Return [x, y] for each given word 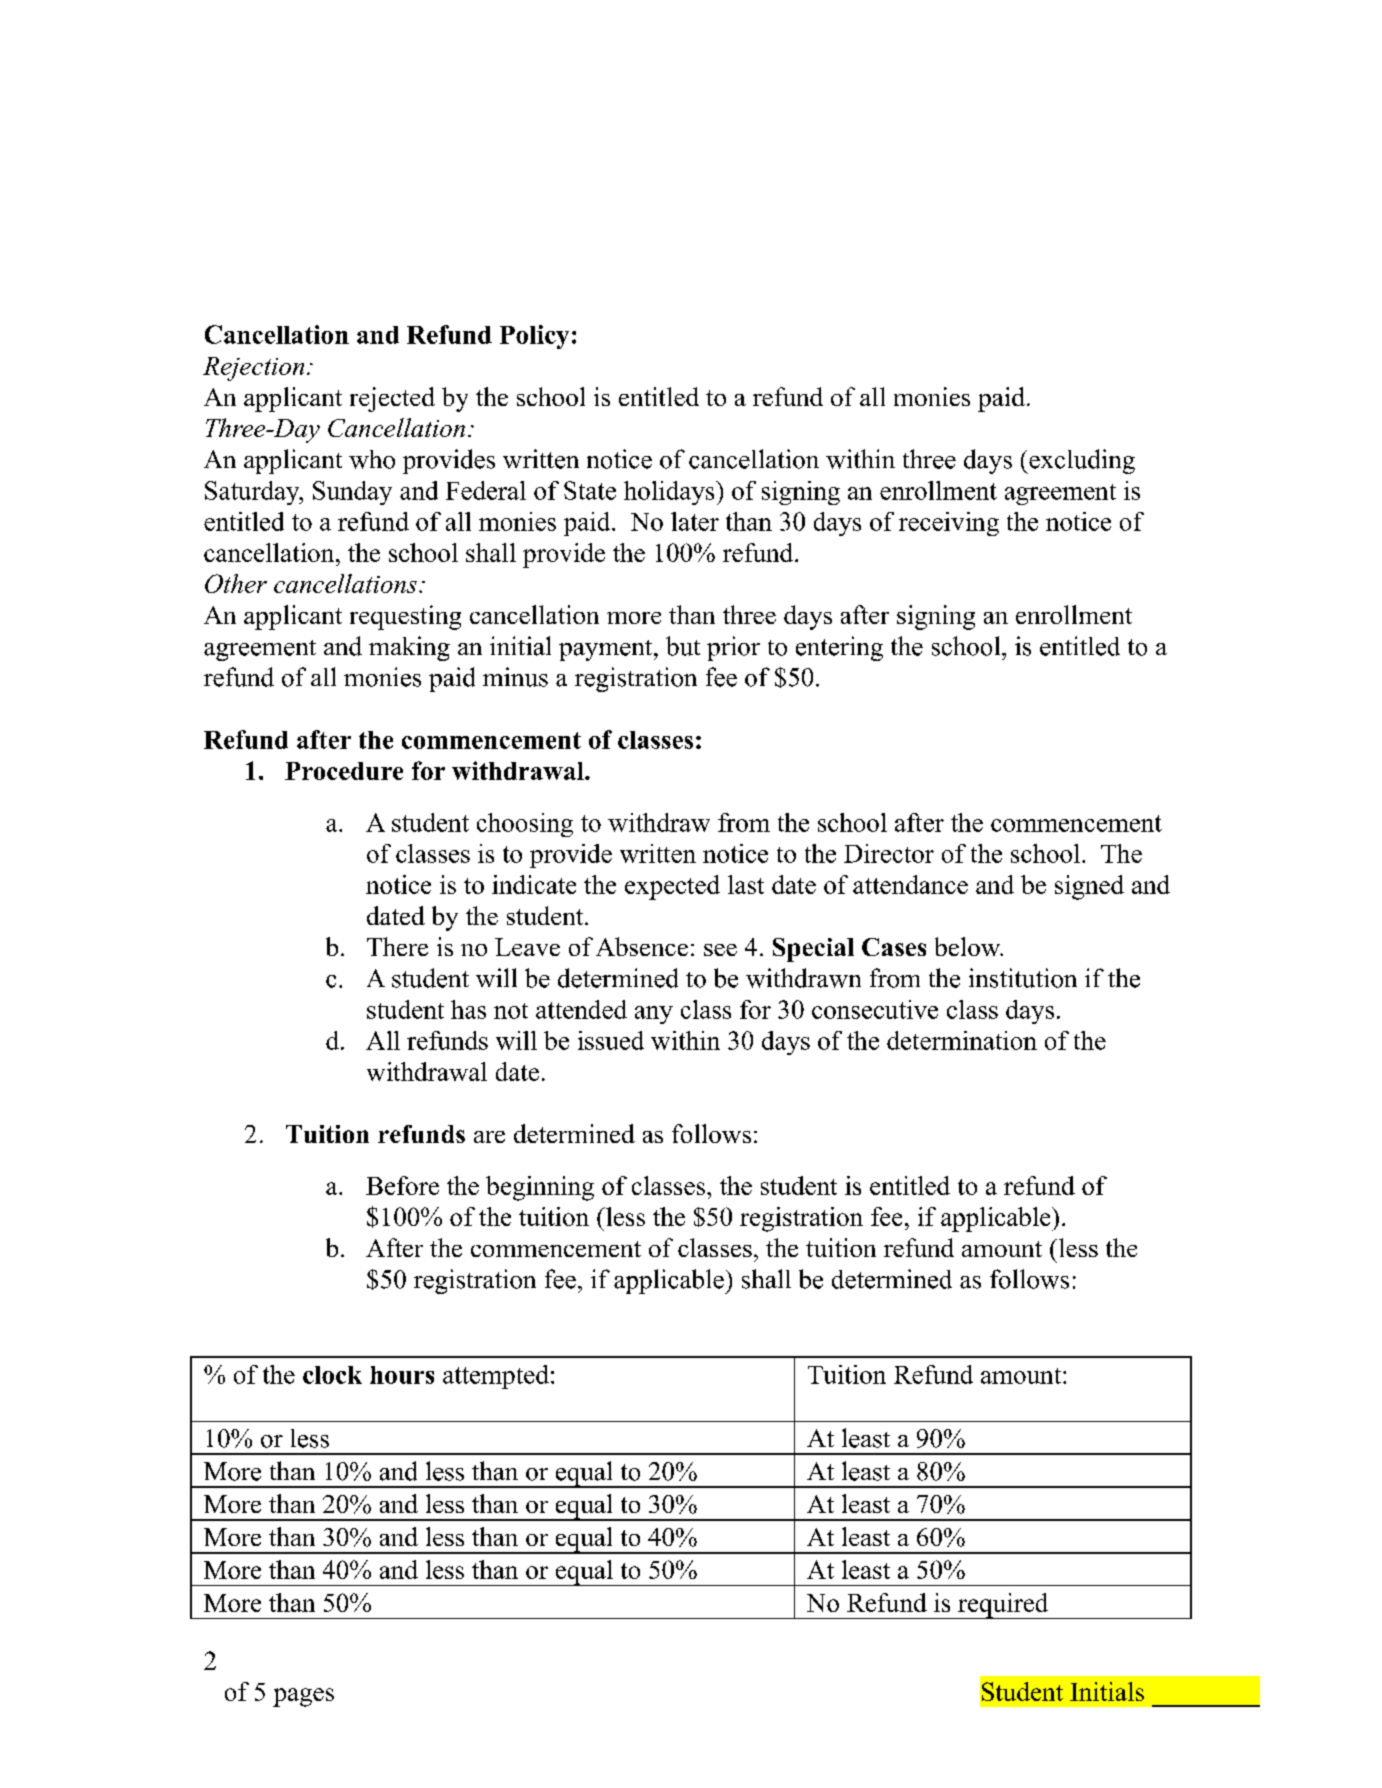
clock [332, 1375]
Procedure [344, 771]
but [683, 646]
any [654, 1015]
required [1003, 1606]
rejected [392, 399]
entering [839, 648]
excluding [1081, 461]
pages [303, 1697]
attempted [496, 1377]
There [397, 946]
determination [962, 1040]
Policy [534, 337]
